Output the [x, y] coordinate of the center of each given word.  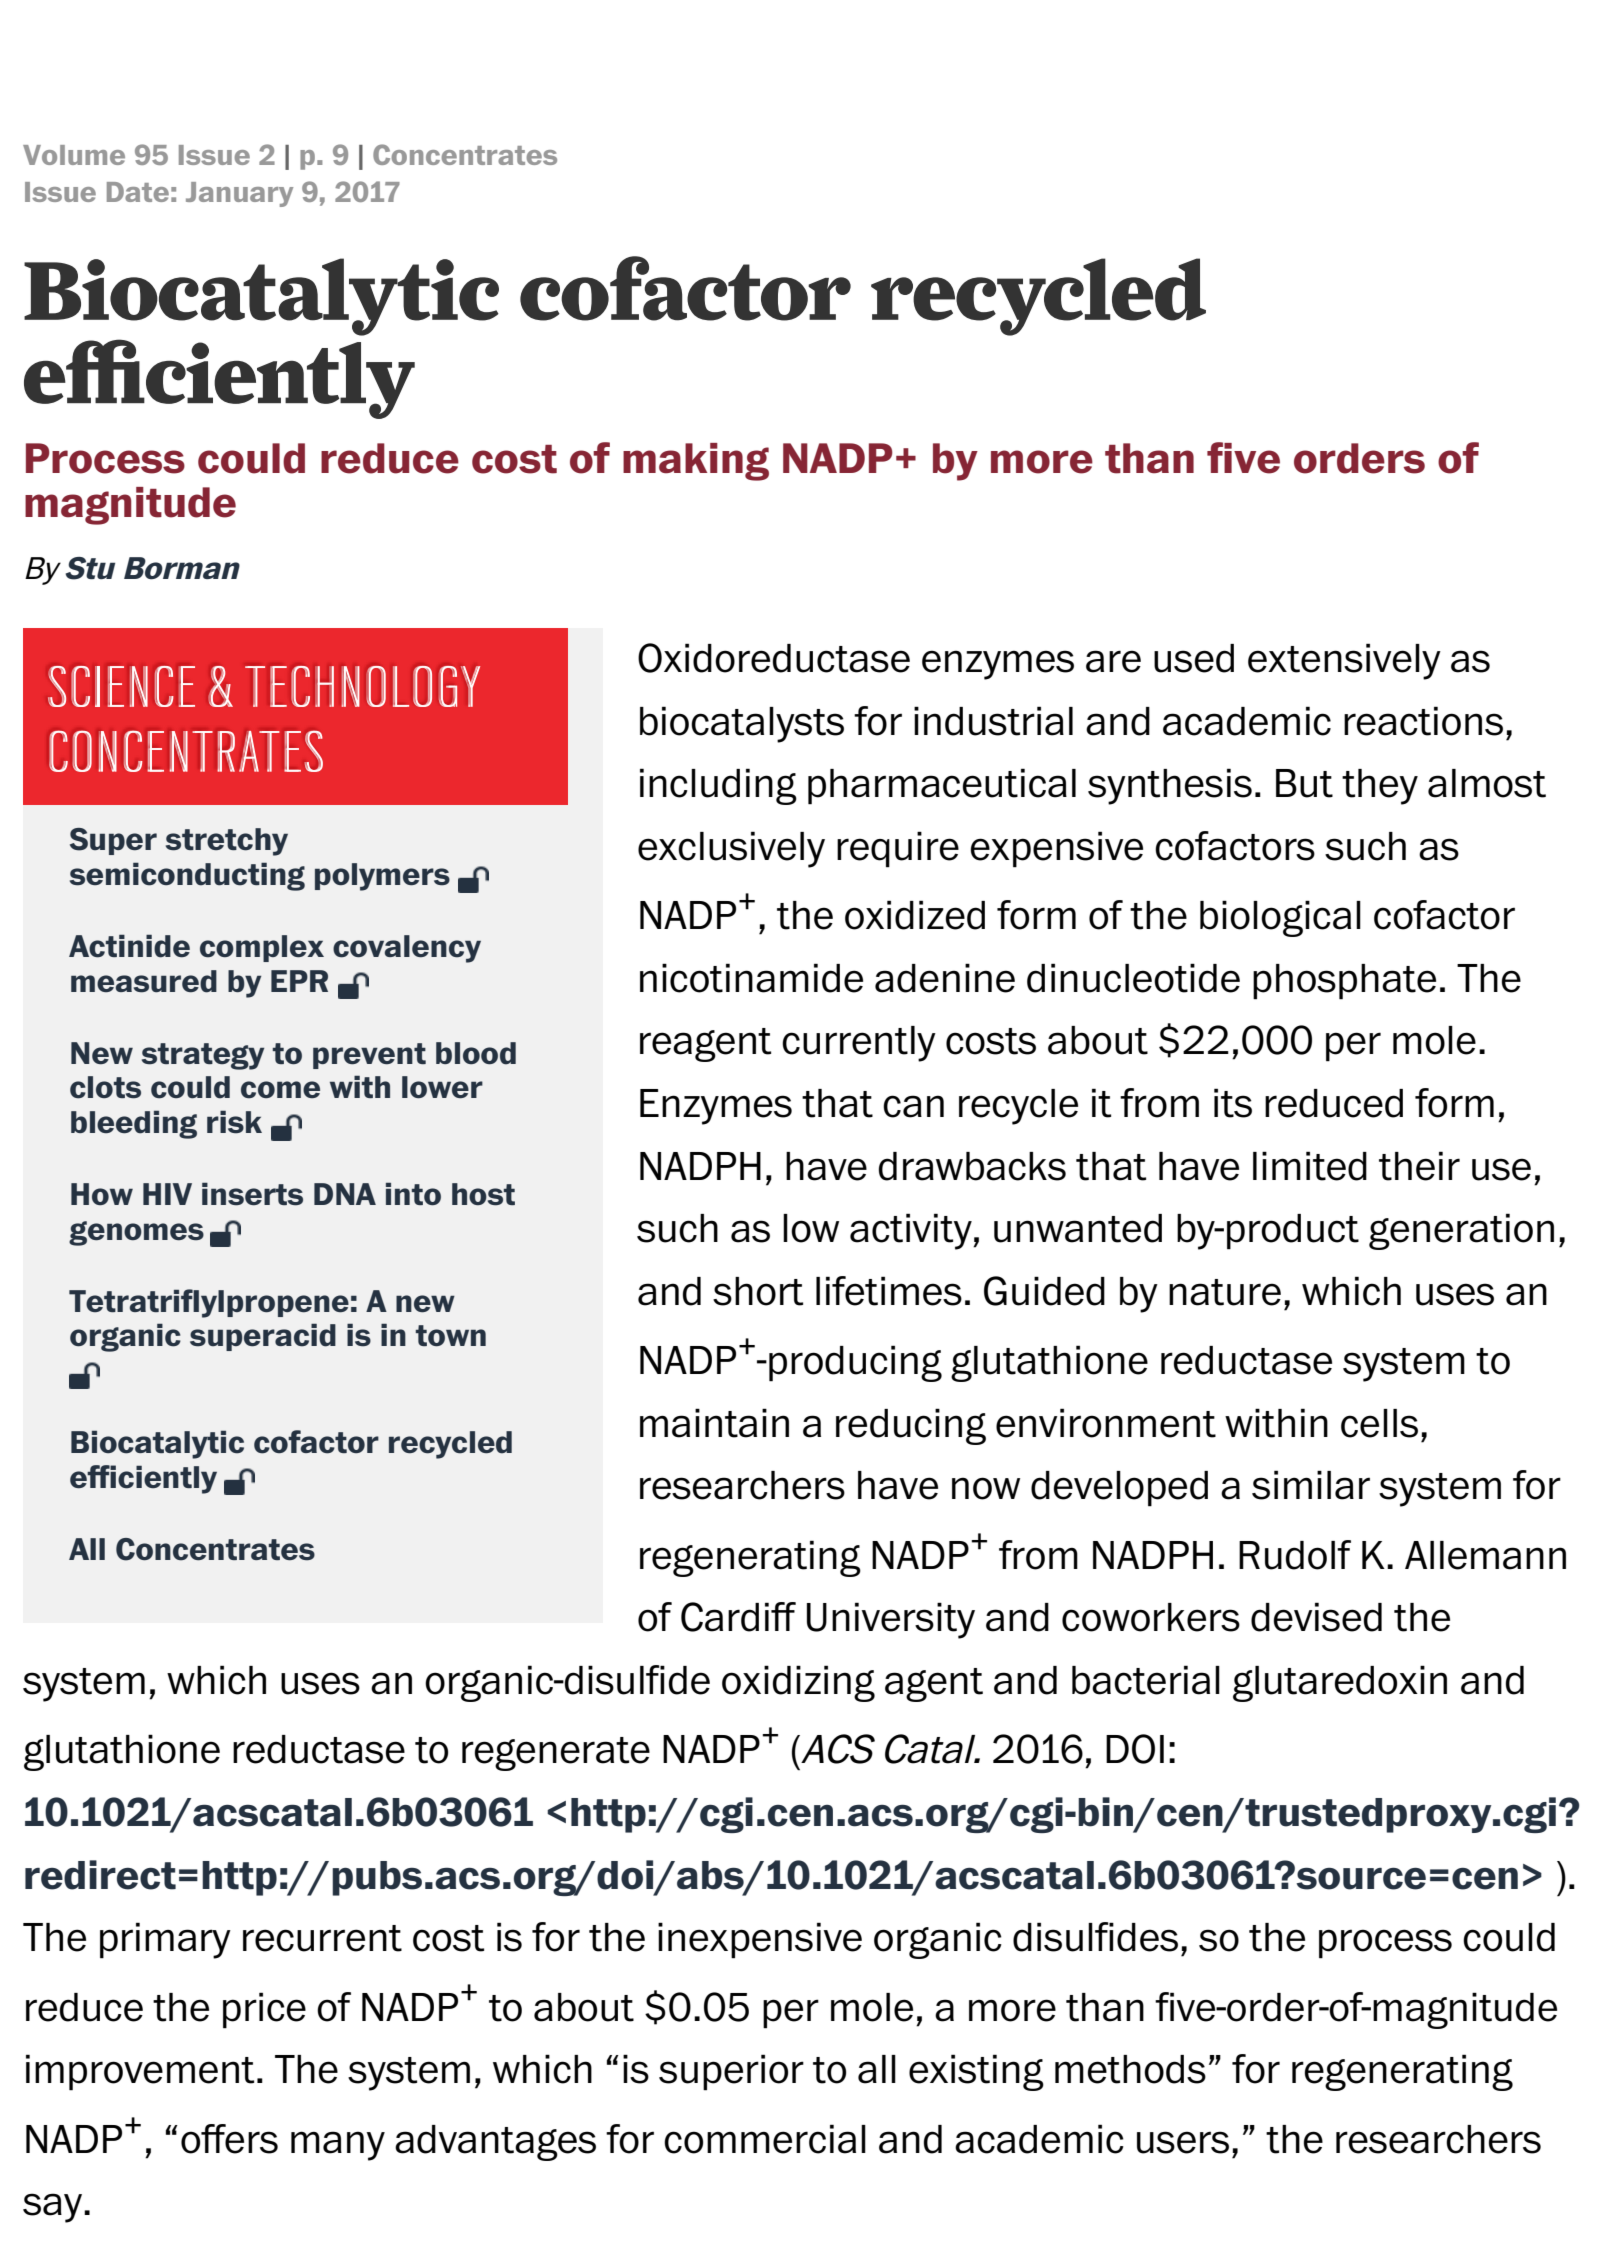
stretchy [227, 842]
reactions [1423, 721]
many [338, 2146]
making [696, 462]
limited [1310, 1166]
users [1183, 2142]
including [718, 786]
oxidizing [798, 1683]
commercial [765, 2139]
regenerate [556, 1754]
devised [1316, 1617]
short [758, 1291]
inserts [252, 1194]
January [239, 194]
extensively [1344, 661]
